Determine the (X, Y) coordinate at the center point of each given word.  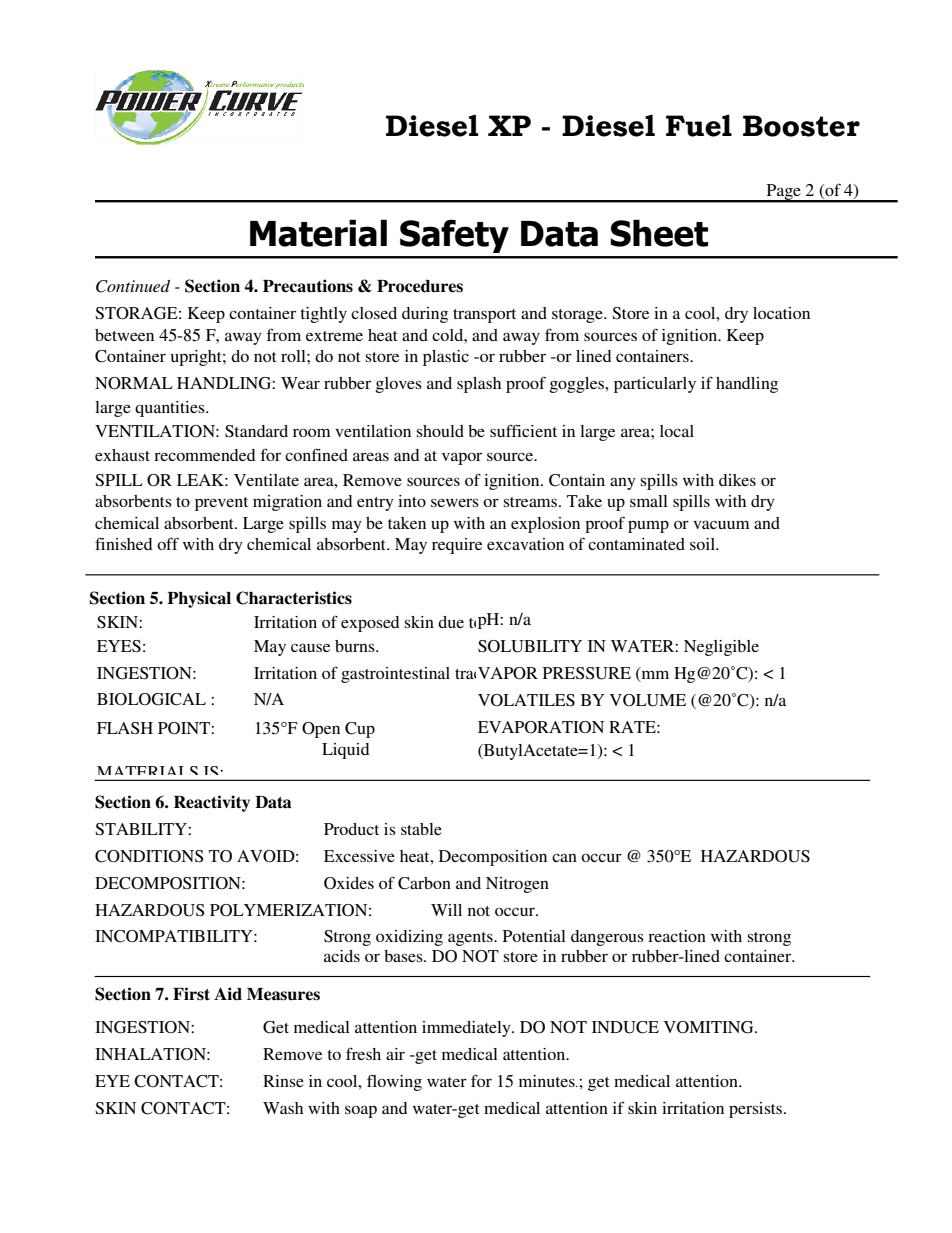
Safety (454, 236)
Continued (133, 286)
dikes (737, 480)
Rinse (283, 1081)
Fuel (699, 125)
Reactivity (212, 803)
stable (421, 829)
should (440, 431)
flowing (394, 1082)
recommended (204, 455)
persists (757, 1110)
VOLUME (648, 700)
